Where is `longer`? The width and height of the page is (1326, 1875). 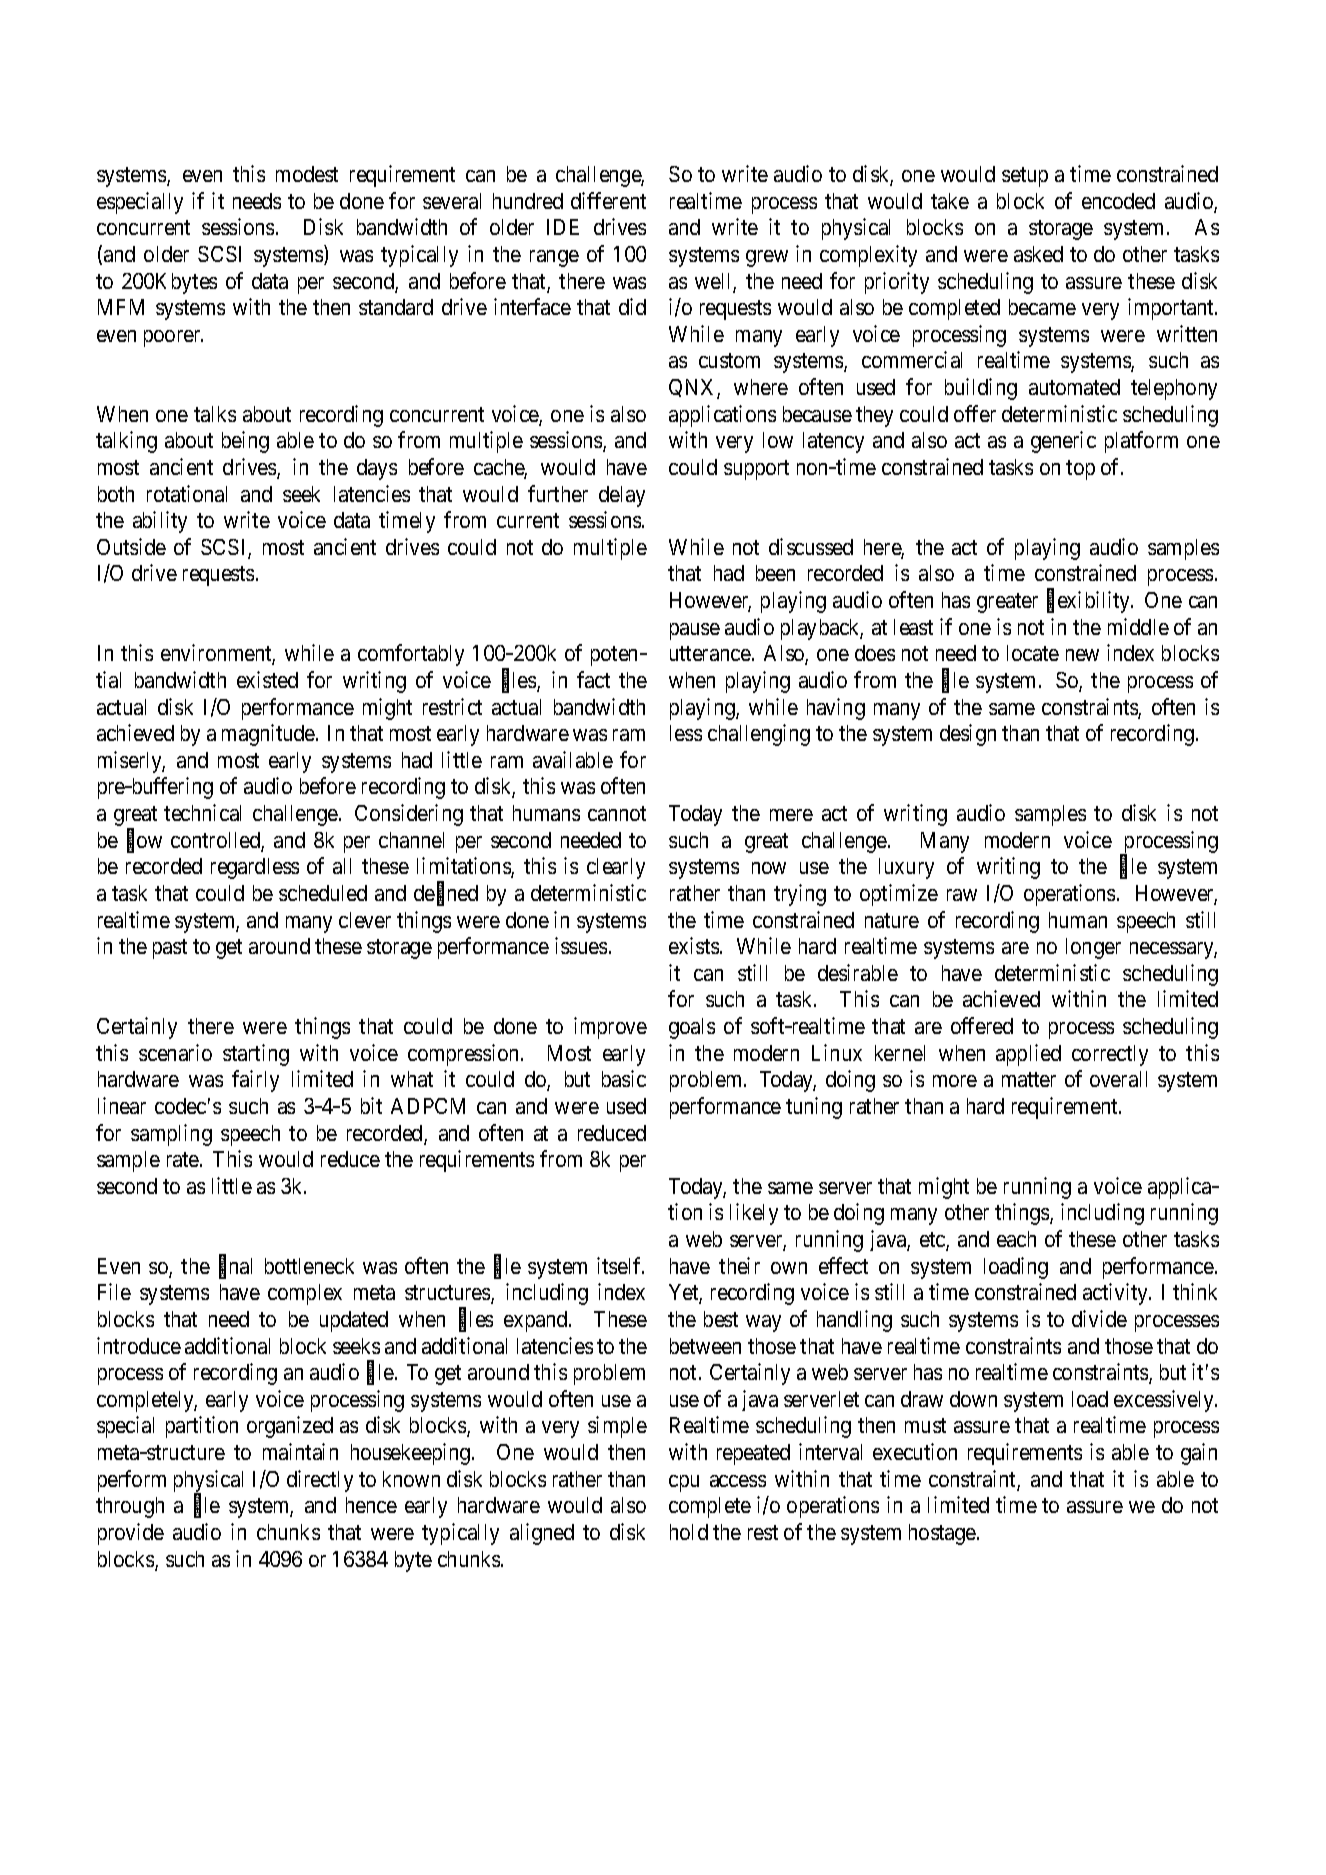
longer is located at coordinates (1093, 948).
